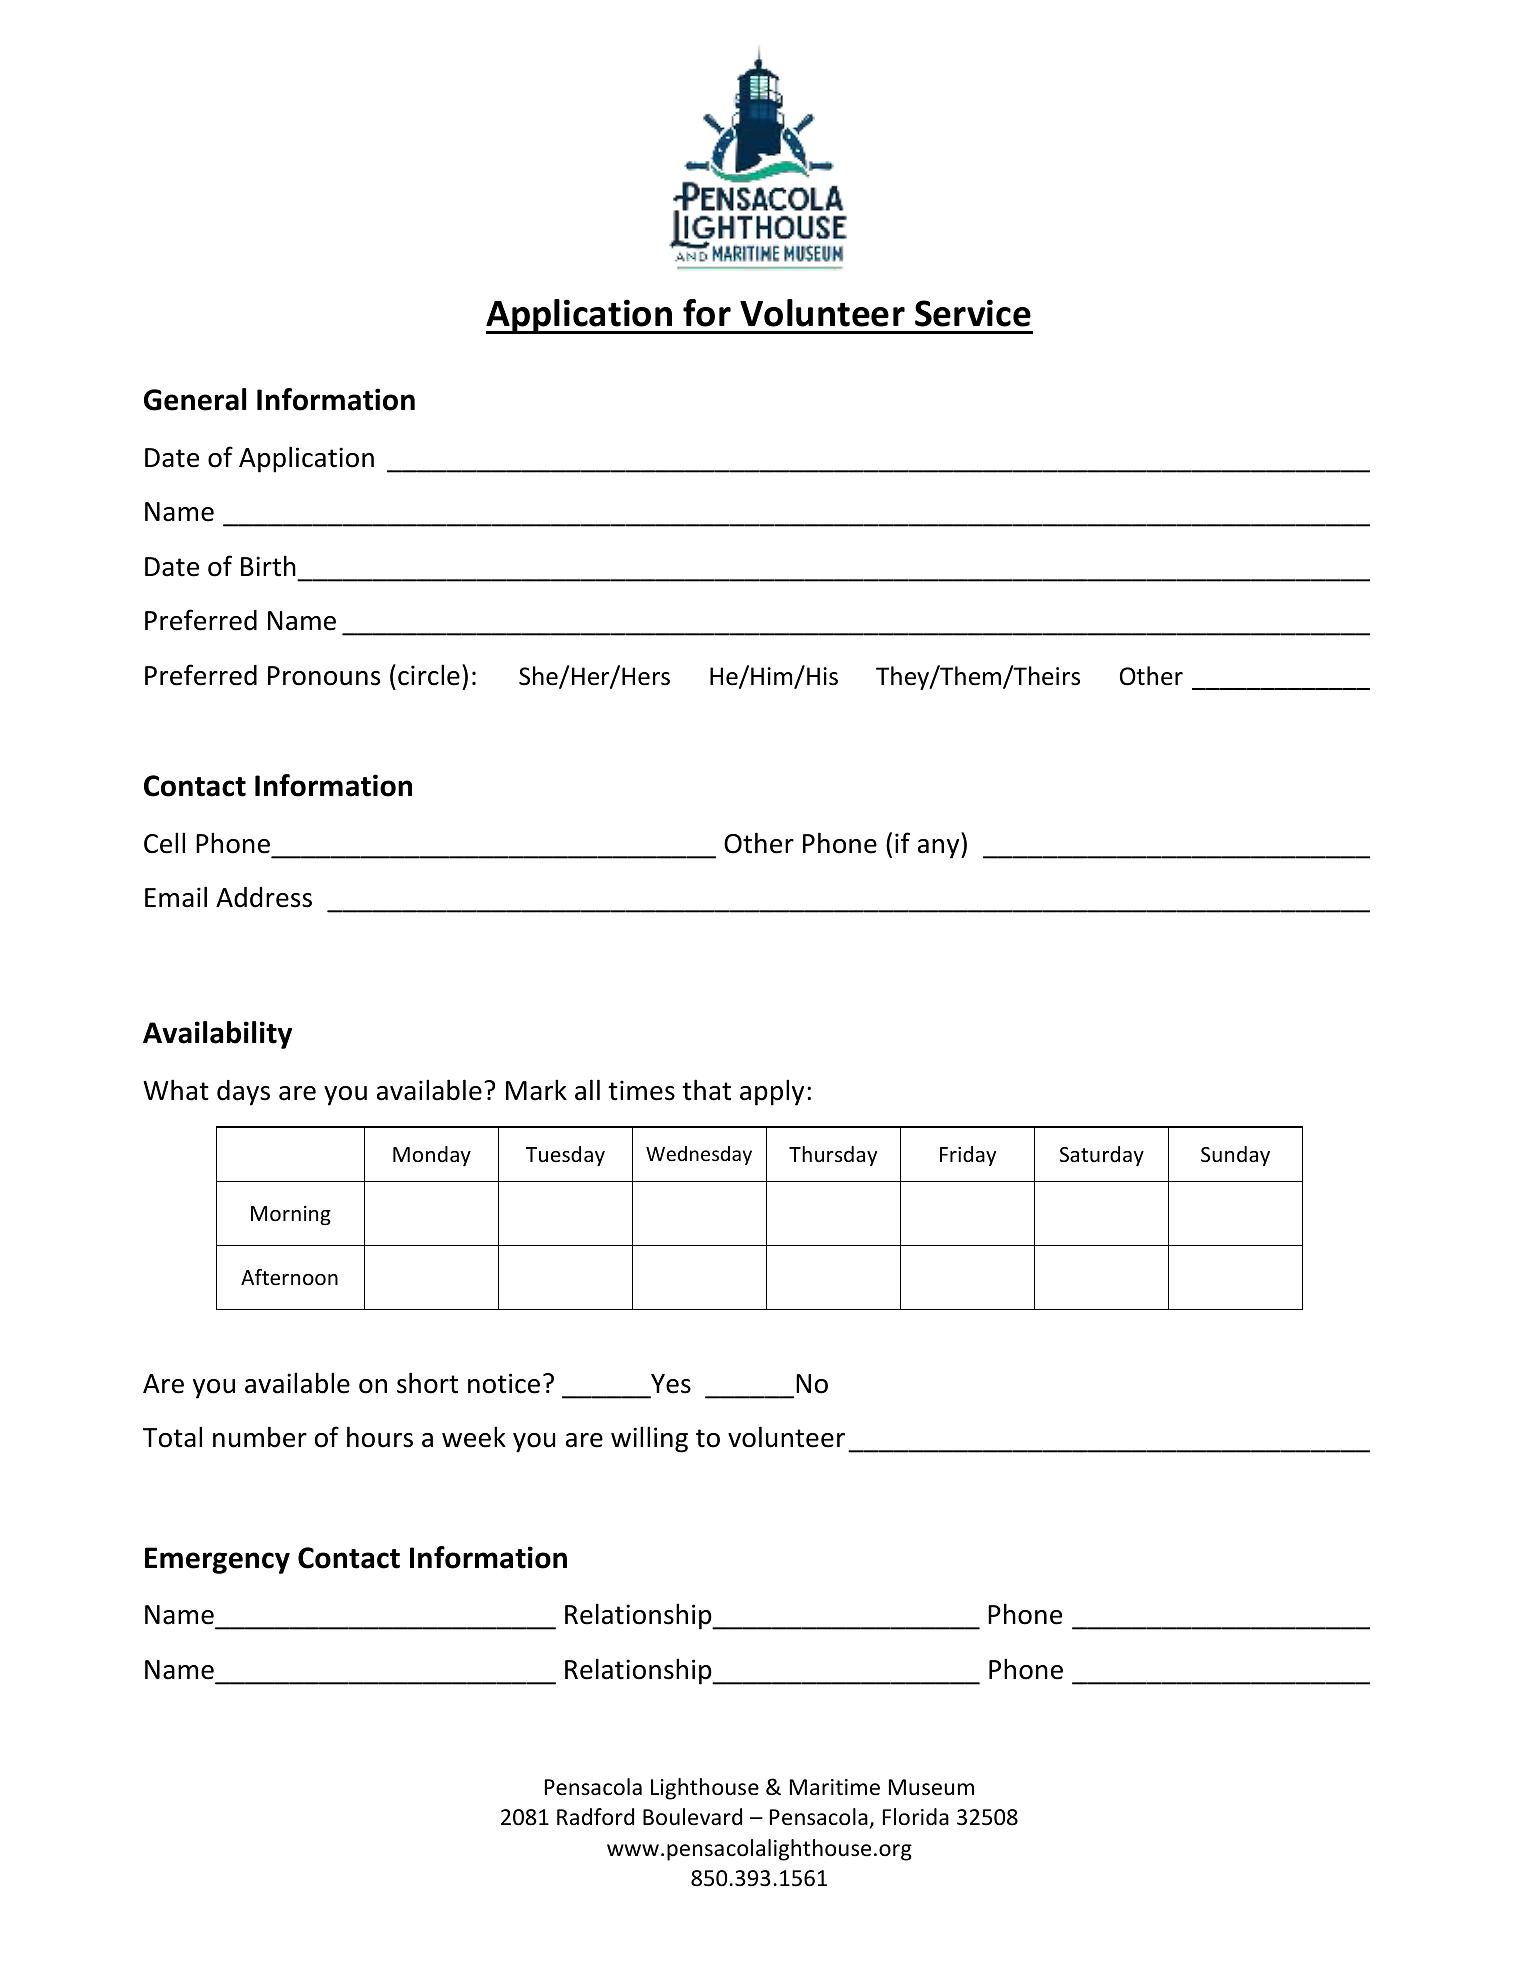 The height and width of the screenshot is (1965, 1519). What do you see at coordinates (692, 1817) in the screenshot?
I see `Boulevard` at bounding box center [692, 1817].
